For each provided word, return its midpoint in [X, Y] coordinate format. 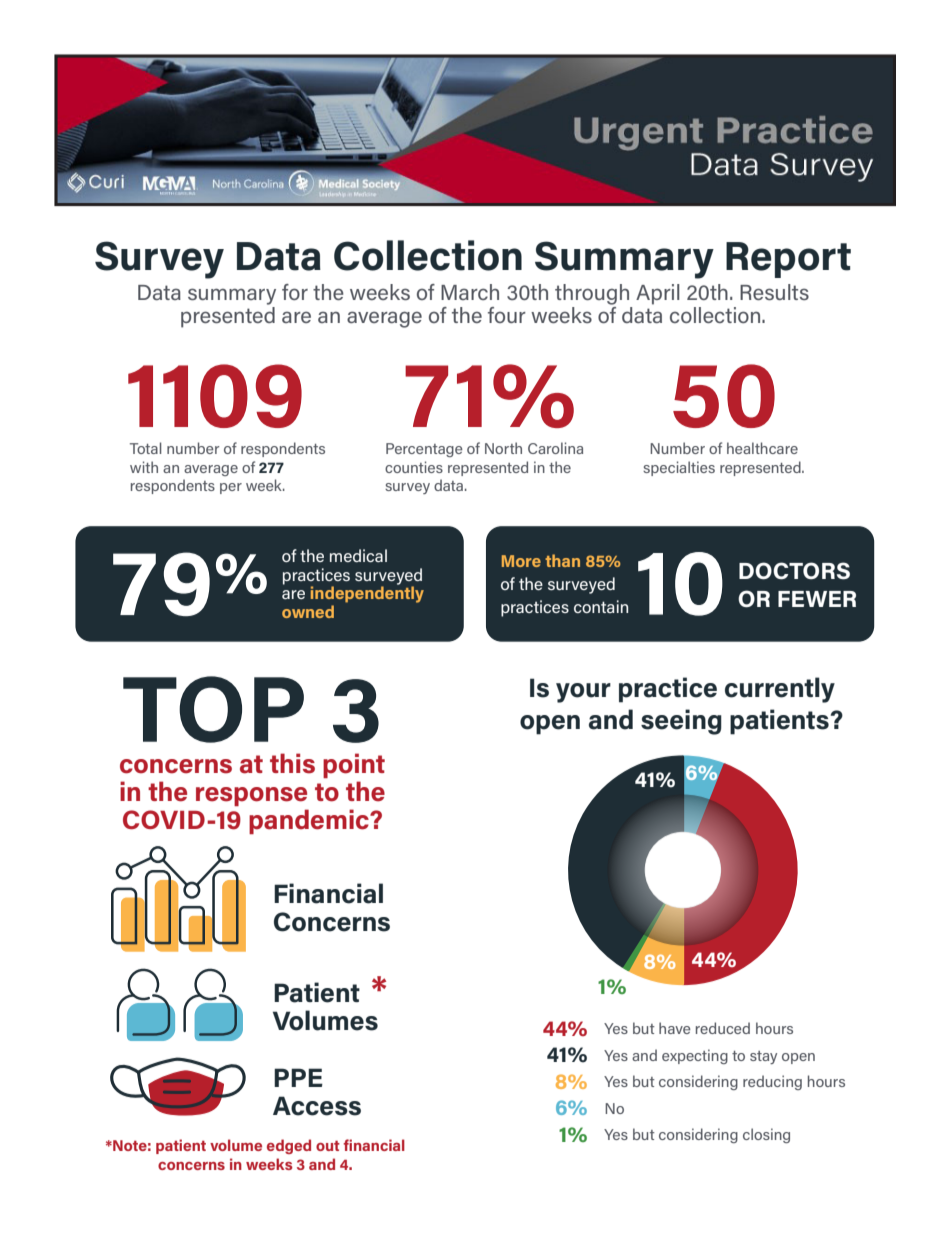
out [328, 1146]
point [354, 765]
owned [308, 611]
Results [774, 292]
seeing [681, 722]
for [295, 292]
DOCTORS [794, 571]
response [251, 796]
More [521, 561]
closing [766, 1135]
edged [289, 1146]
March [470, 292]
